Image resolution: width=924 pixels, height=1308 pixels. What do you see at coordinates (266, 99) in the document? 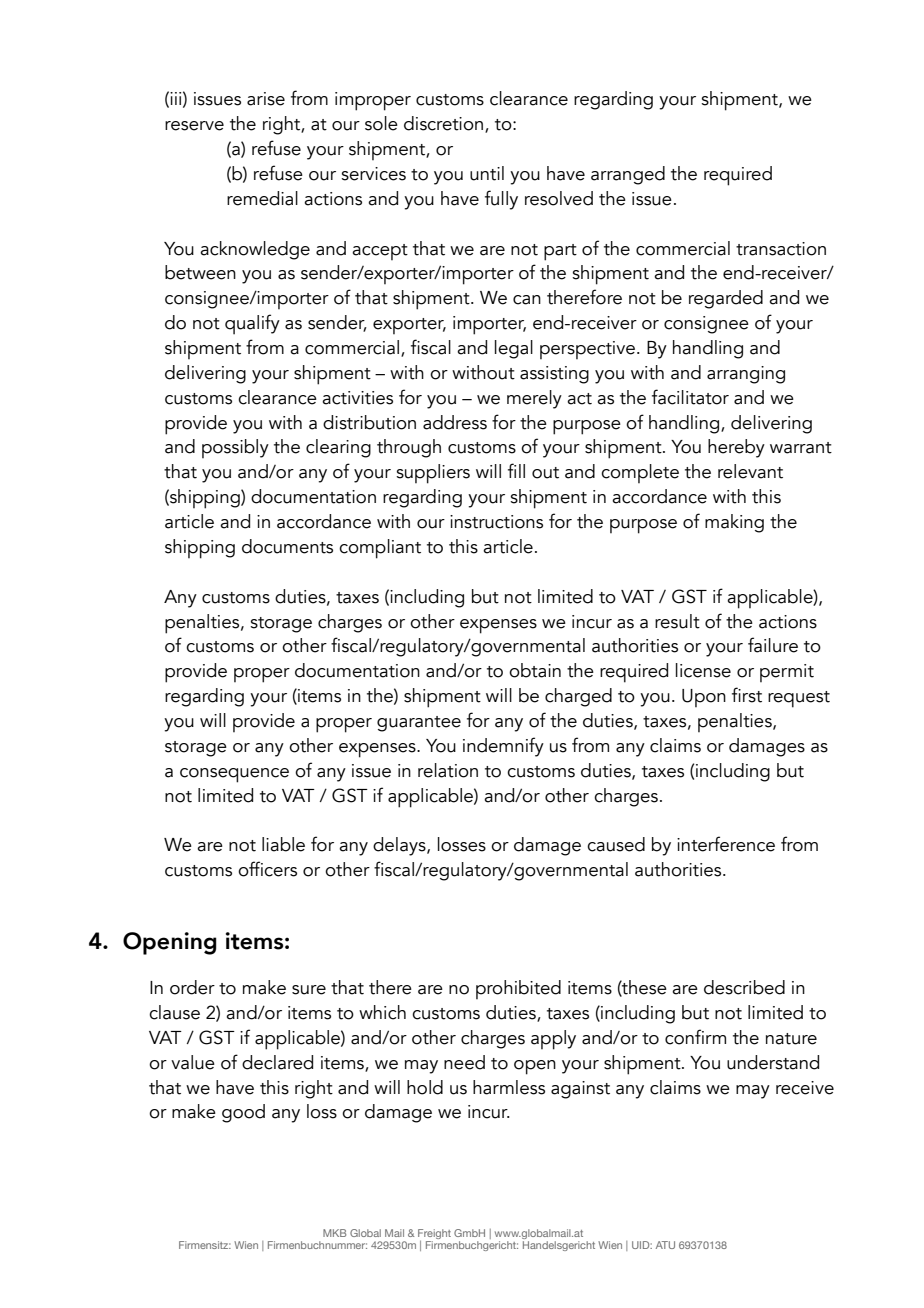
I see `arise` at bounding box center [266, 99].
